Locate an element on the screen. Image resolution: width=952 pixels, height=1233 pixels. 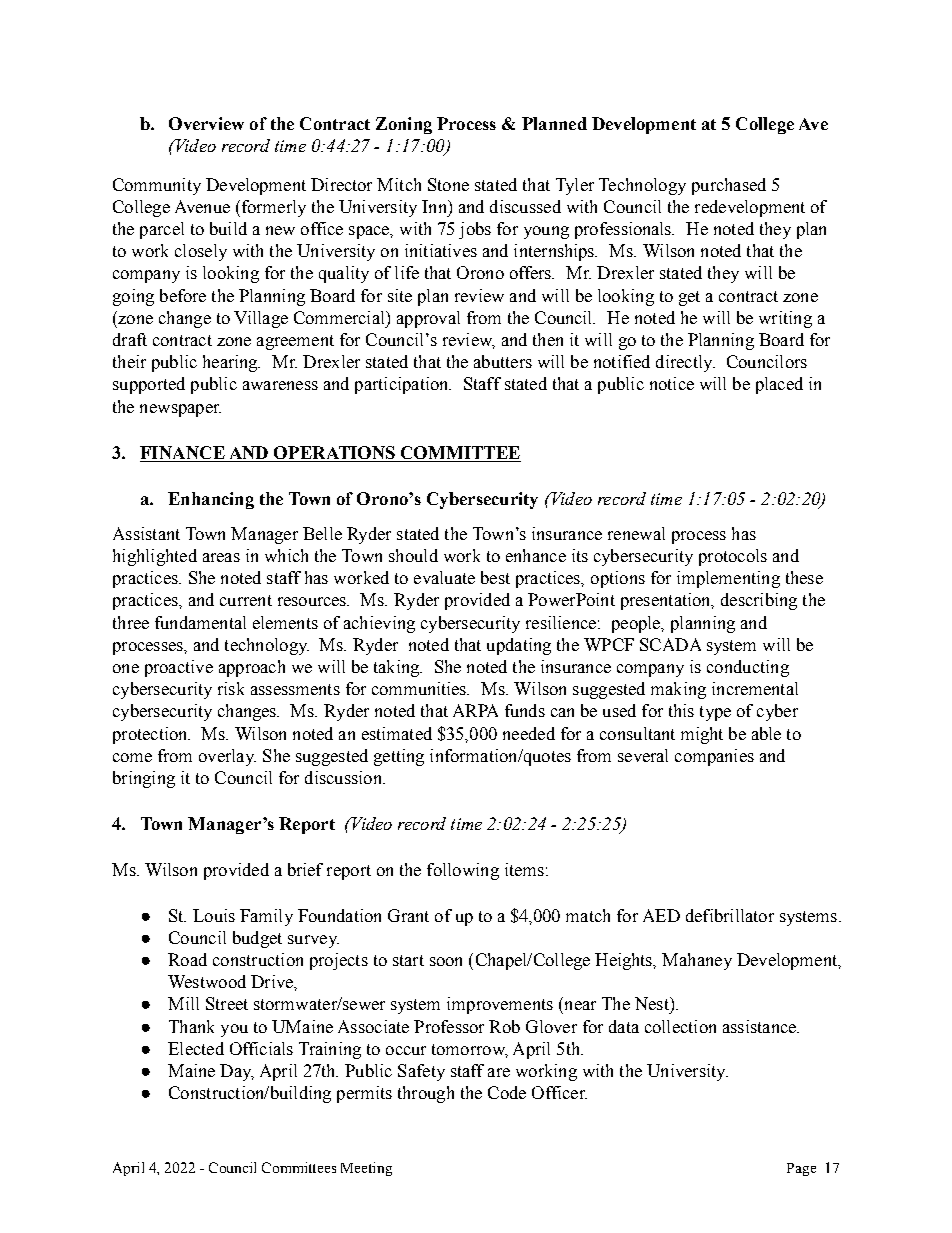
Stone is located at coordinates (448, 184).
